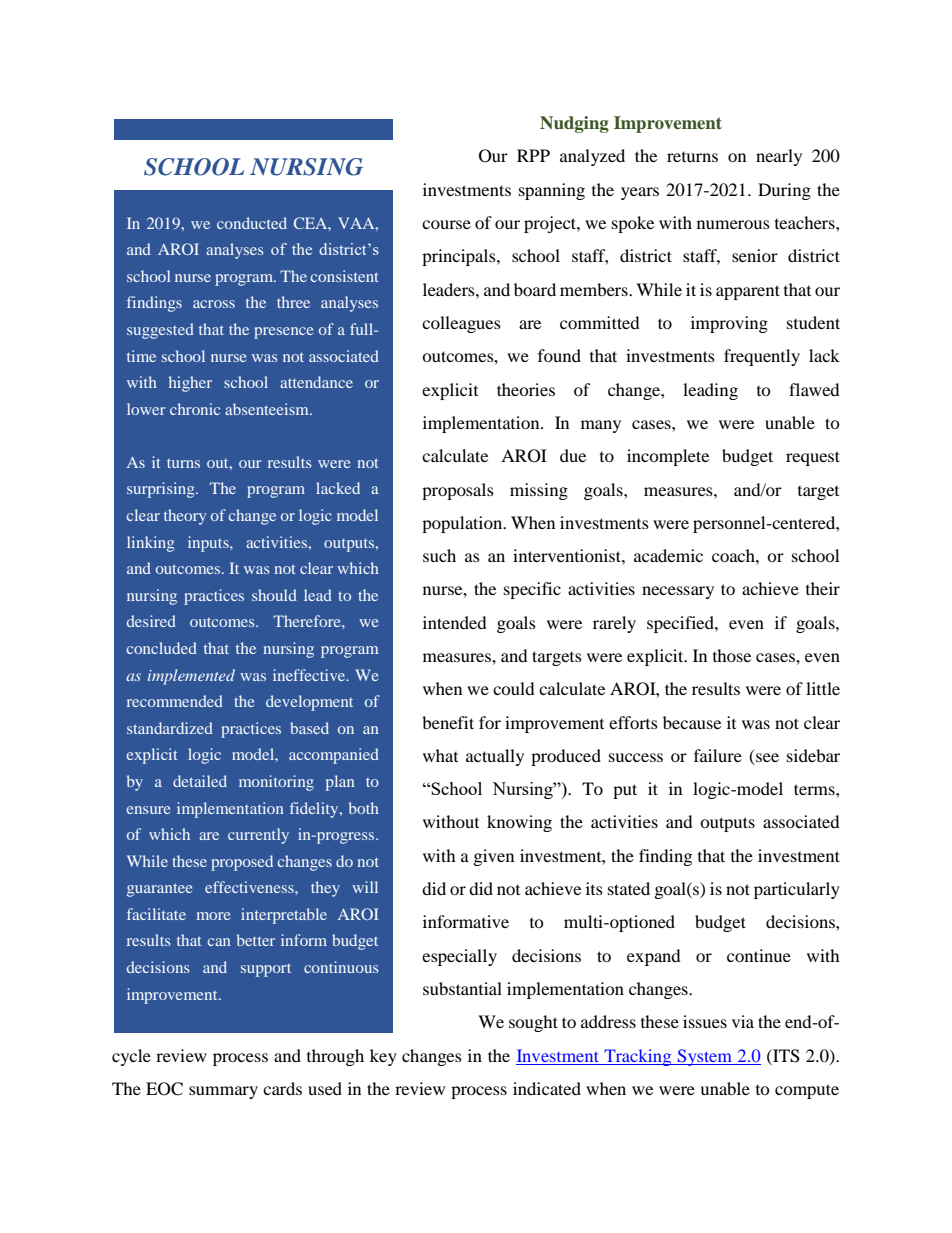 The width and height of the screenshot is (952, 1233). Describe the element at coordinates (252, 223) in the screenshot. I see `conducted` at that location.
